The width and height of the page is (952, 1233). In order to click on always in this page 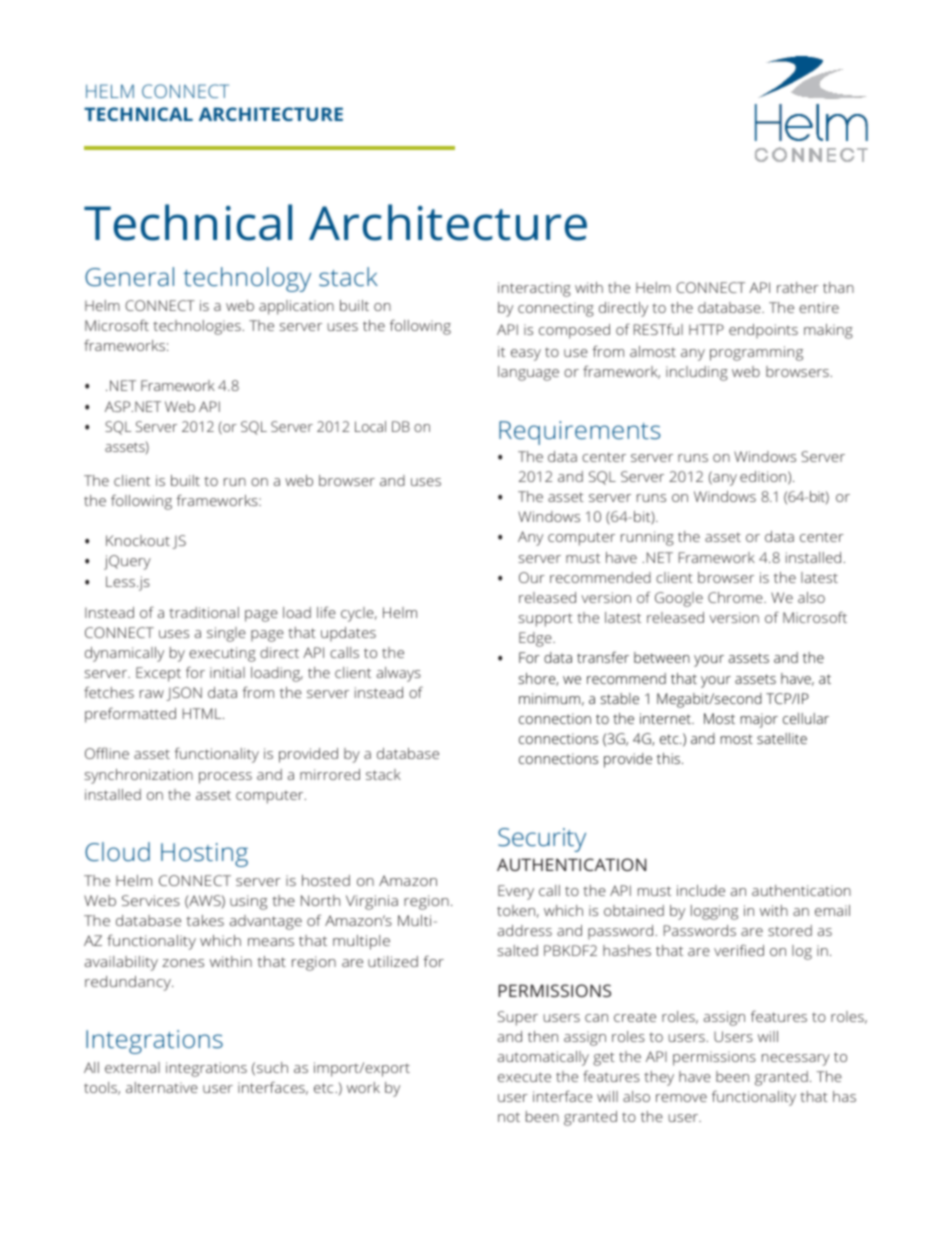, I will do `click(399, 674)`.
